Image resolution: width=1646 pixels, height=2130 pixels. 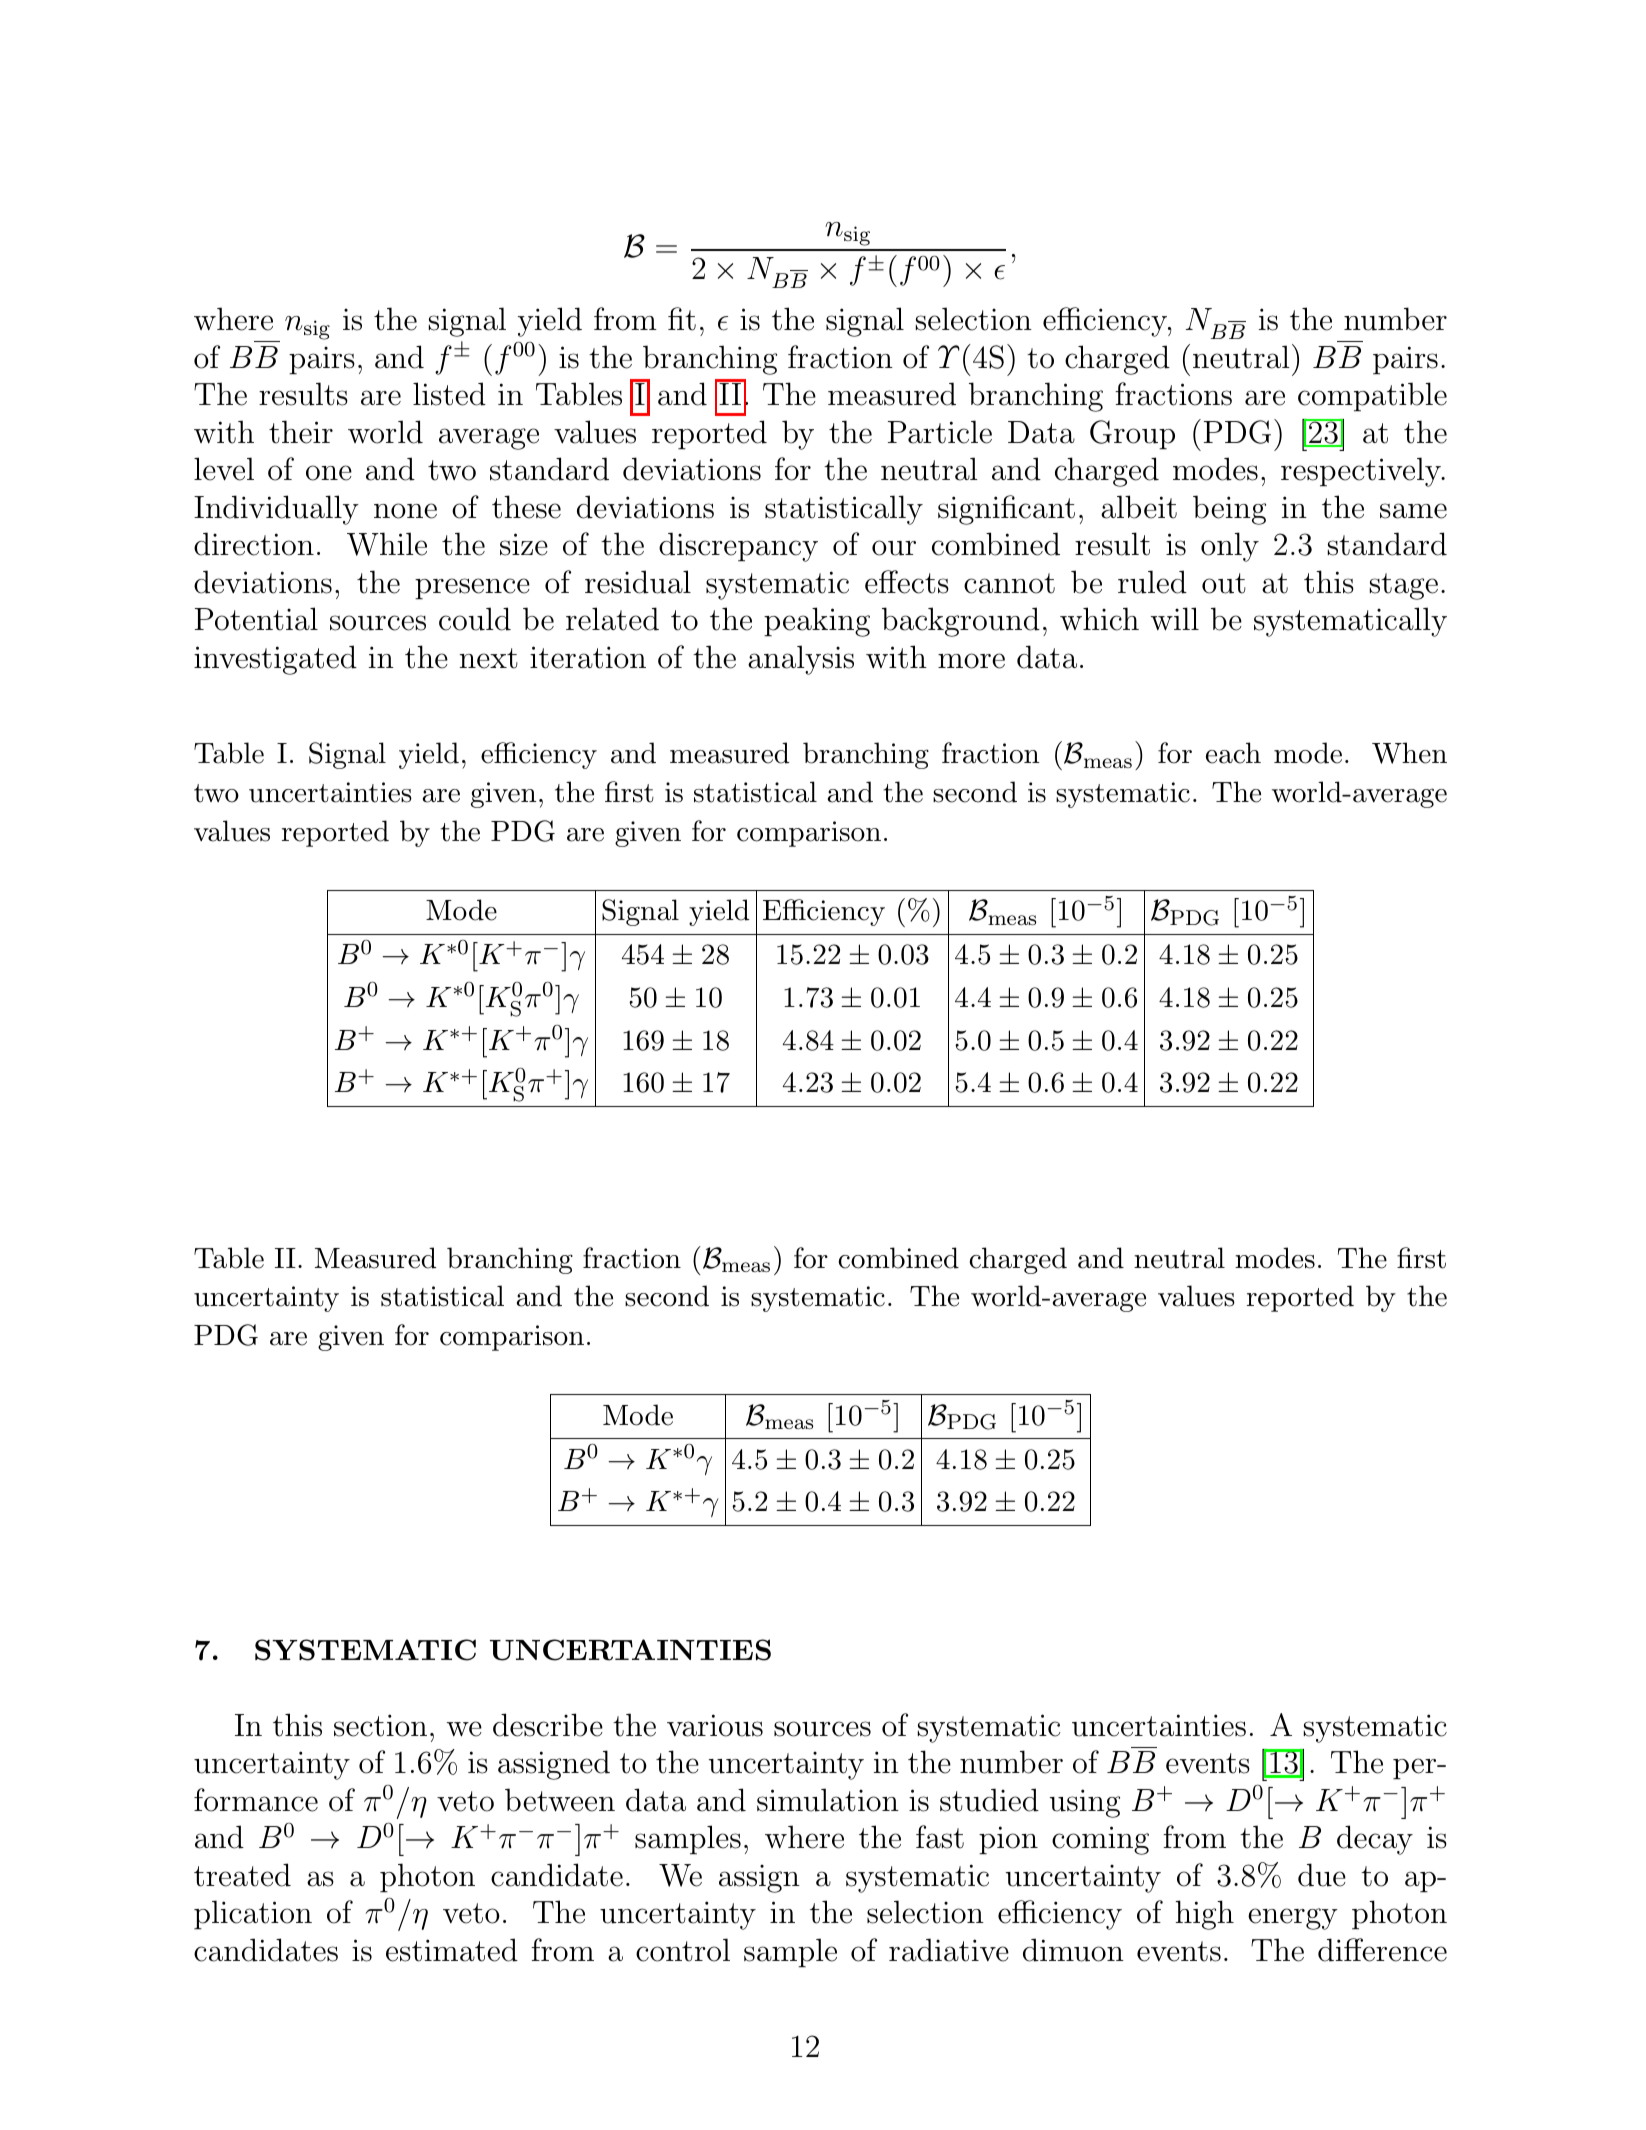 What do you see at coordinates (801, 660) in the screenshot?
I see `analysis` at bounding box center [801, 660].
